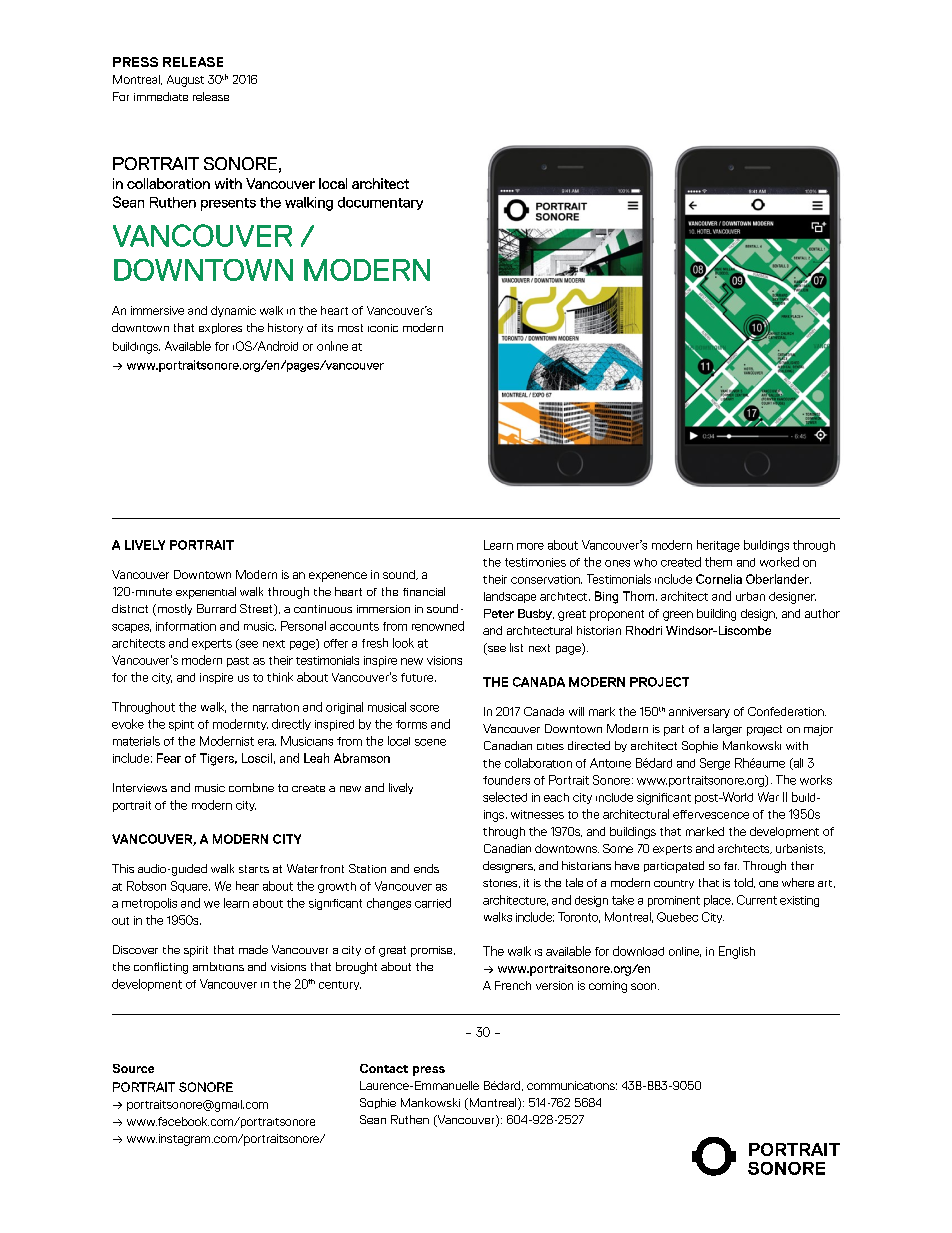 The image size is (952, 1233). What do you see at coordinates (206, 593) in the page?
I see `experiential` at bounding box center [206, 593].
